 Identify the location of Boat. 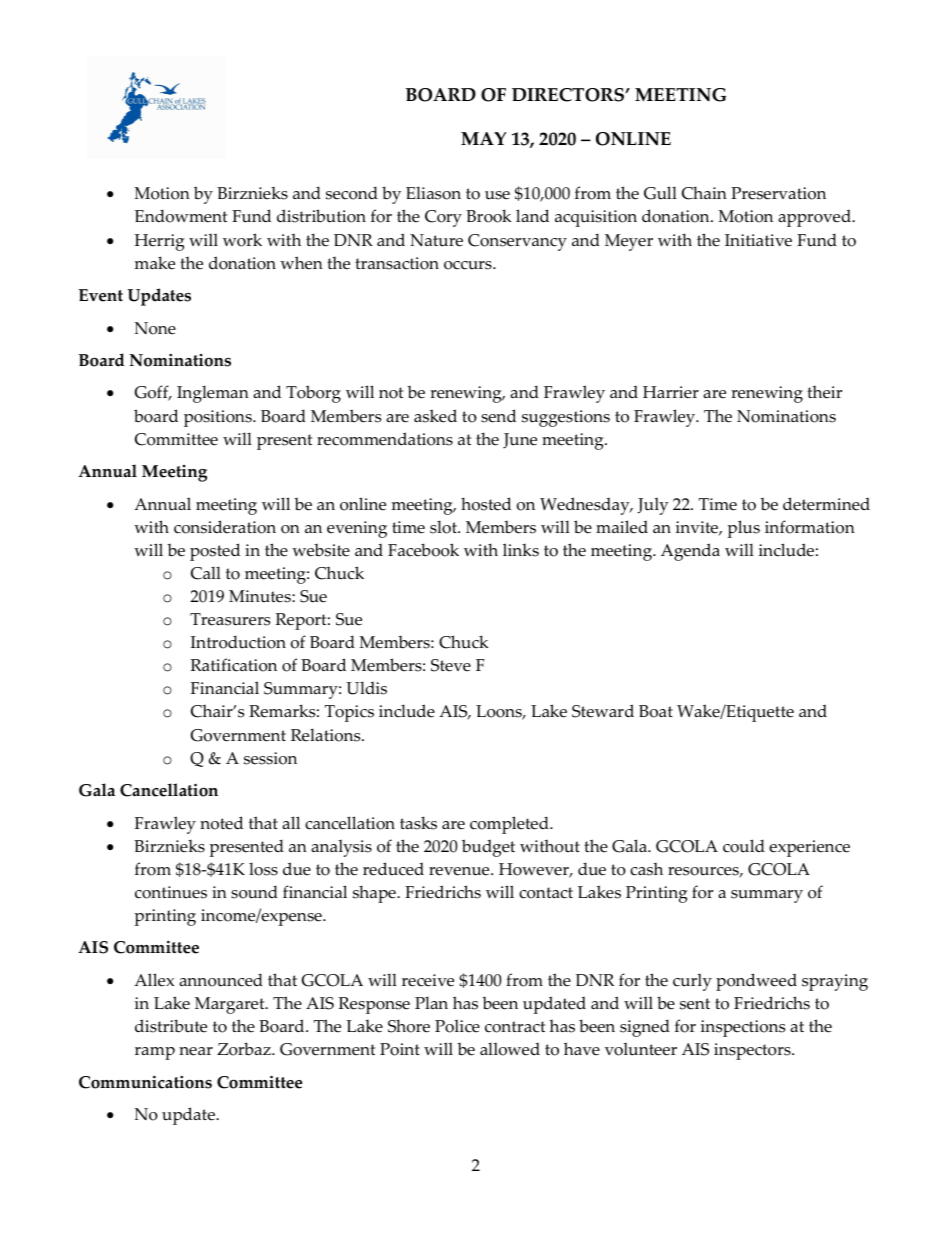
(656, 711).
